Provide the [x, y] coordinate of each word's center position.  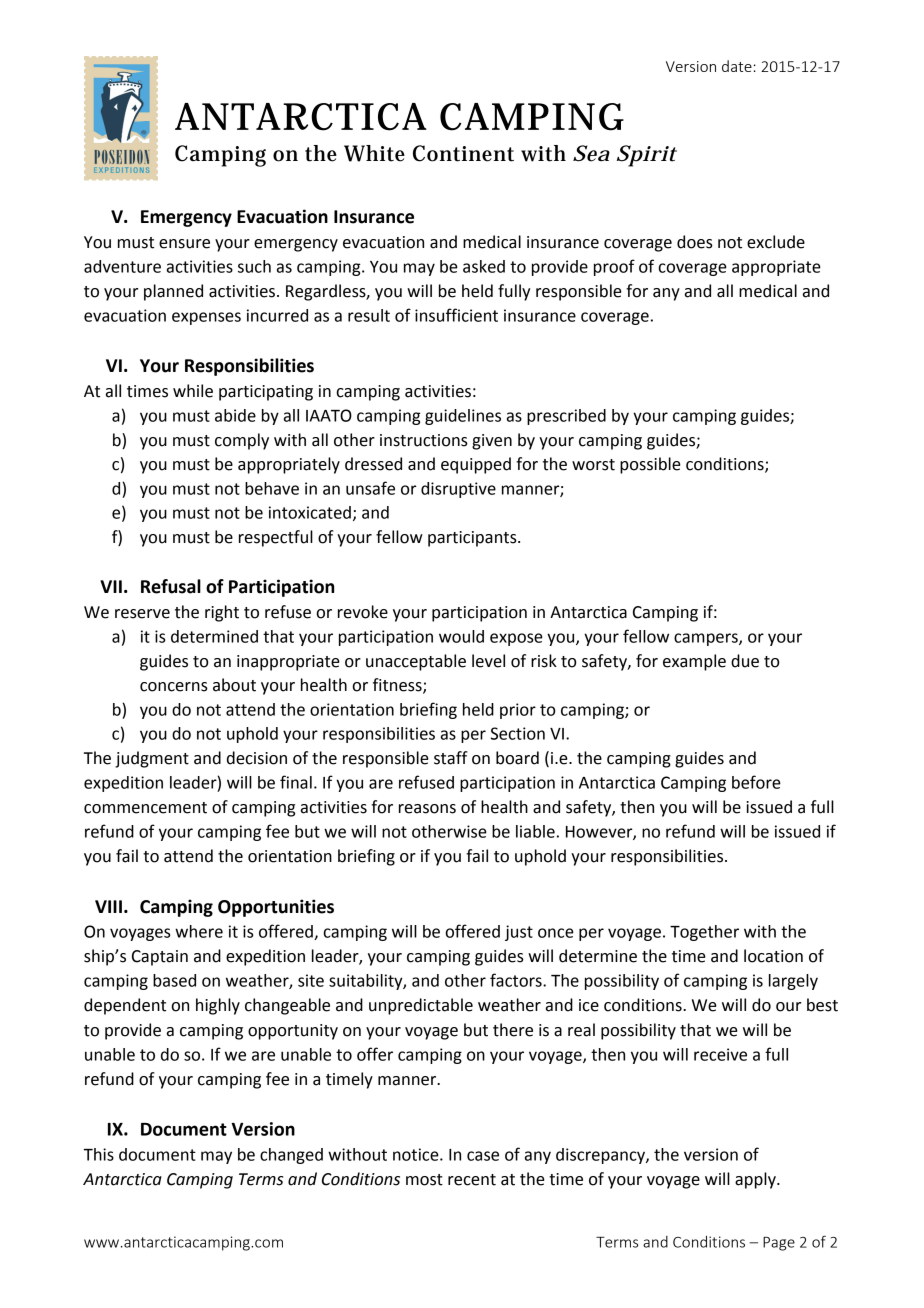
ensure [184, 244]
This [98, 1154]
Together [704, 933]
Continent [463, 153]
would [461, 636]
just [519, 933]
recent [472, 1180]
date [737, 66]
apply [756, 1180]
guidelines [463, 417]
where [199, 931]
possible [650, 465]
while [193, 391]
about [234, 685]
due [745, 661]
